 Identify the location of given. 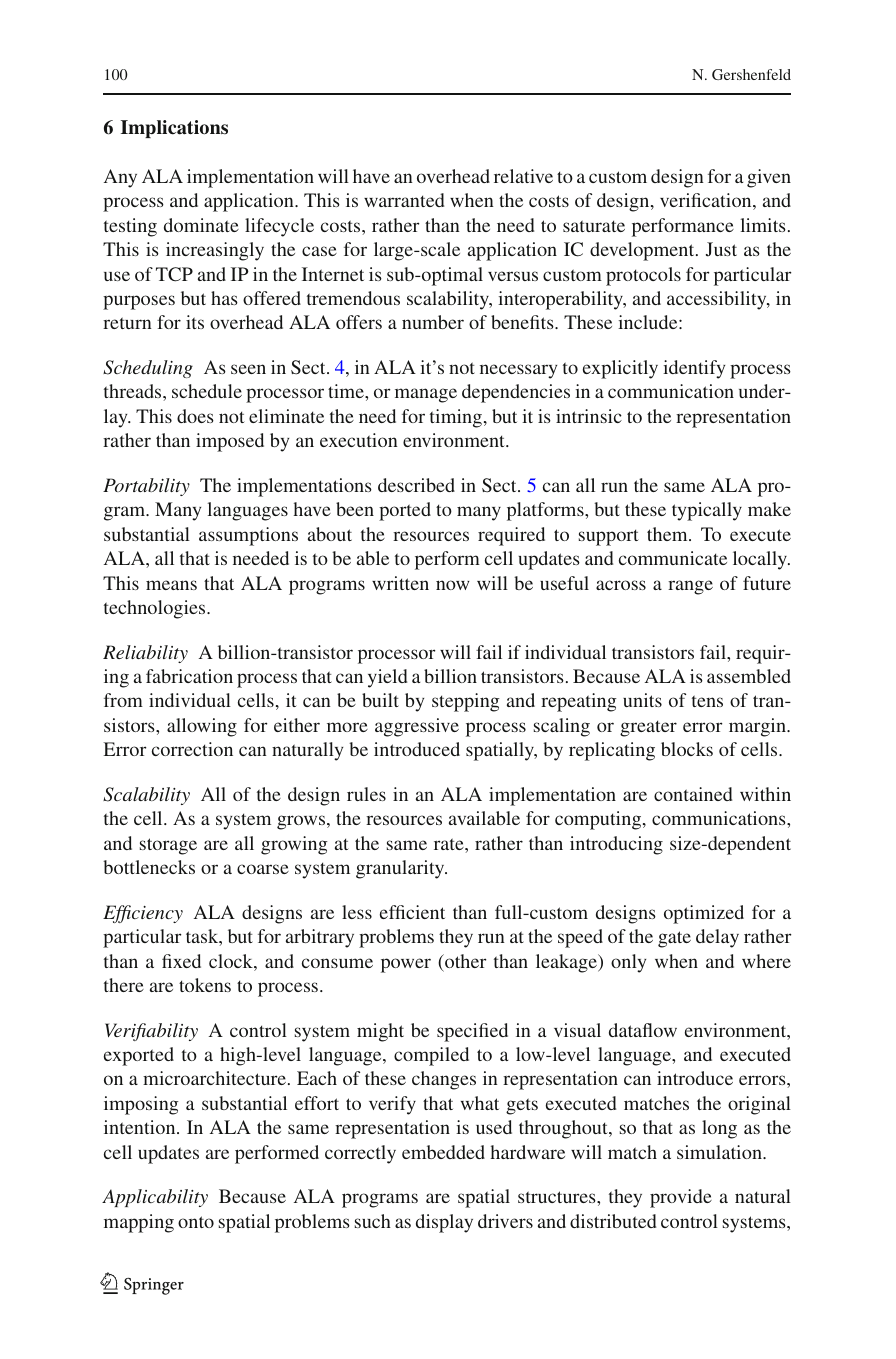
(769, 178).
